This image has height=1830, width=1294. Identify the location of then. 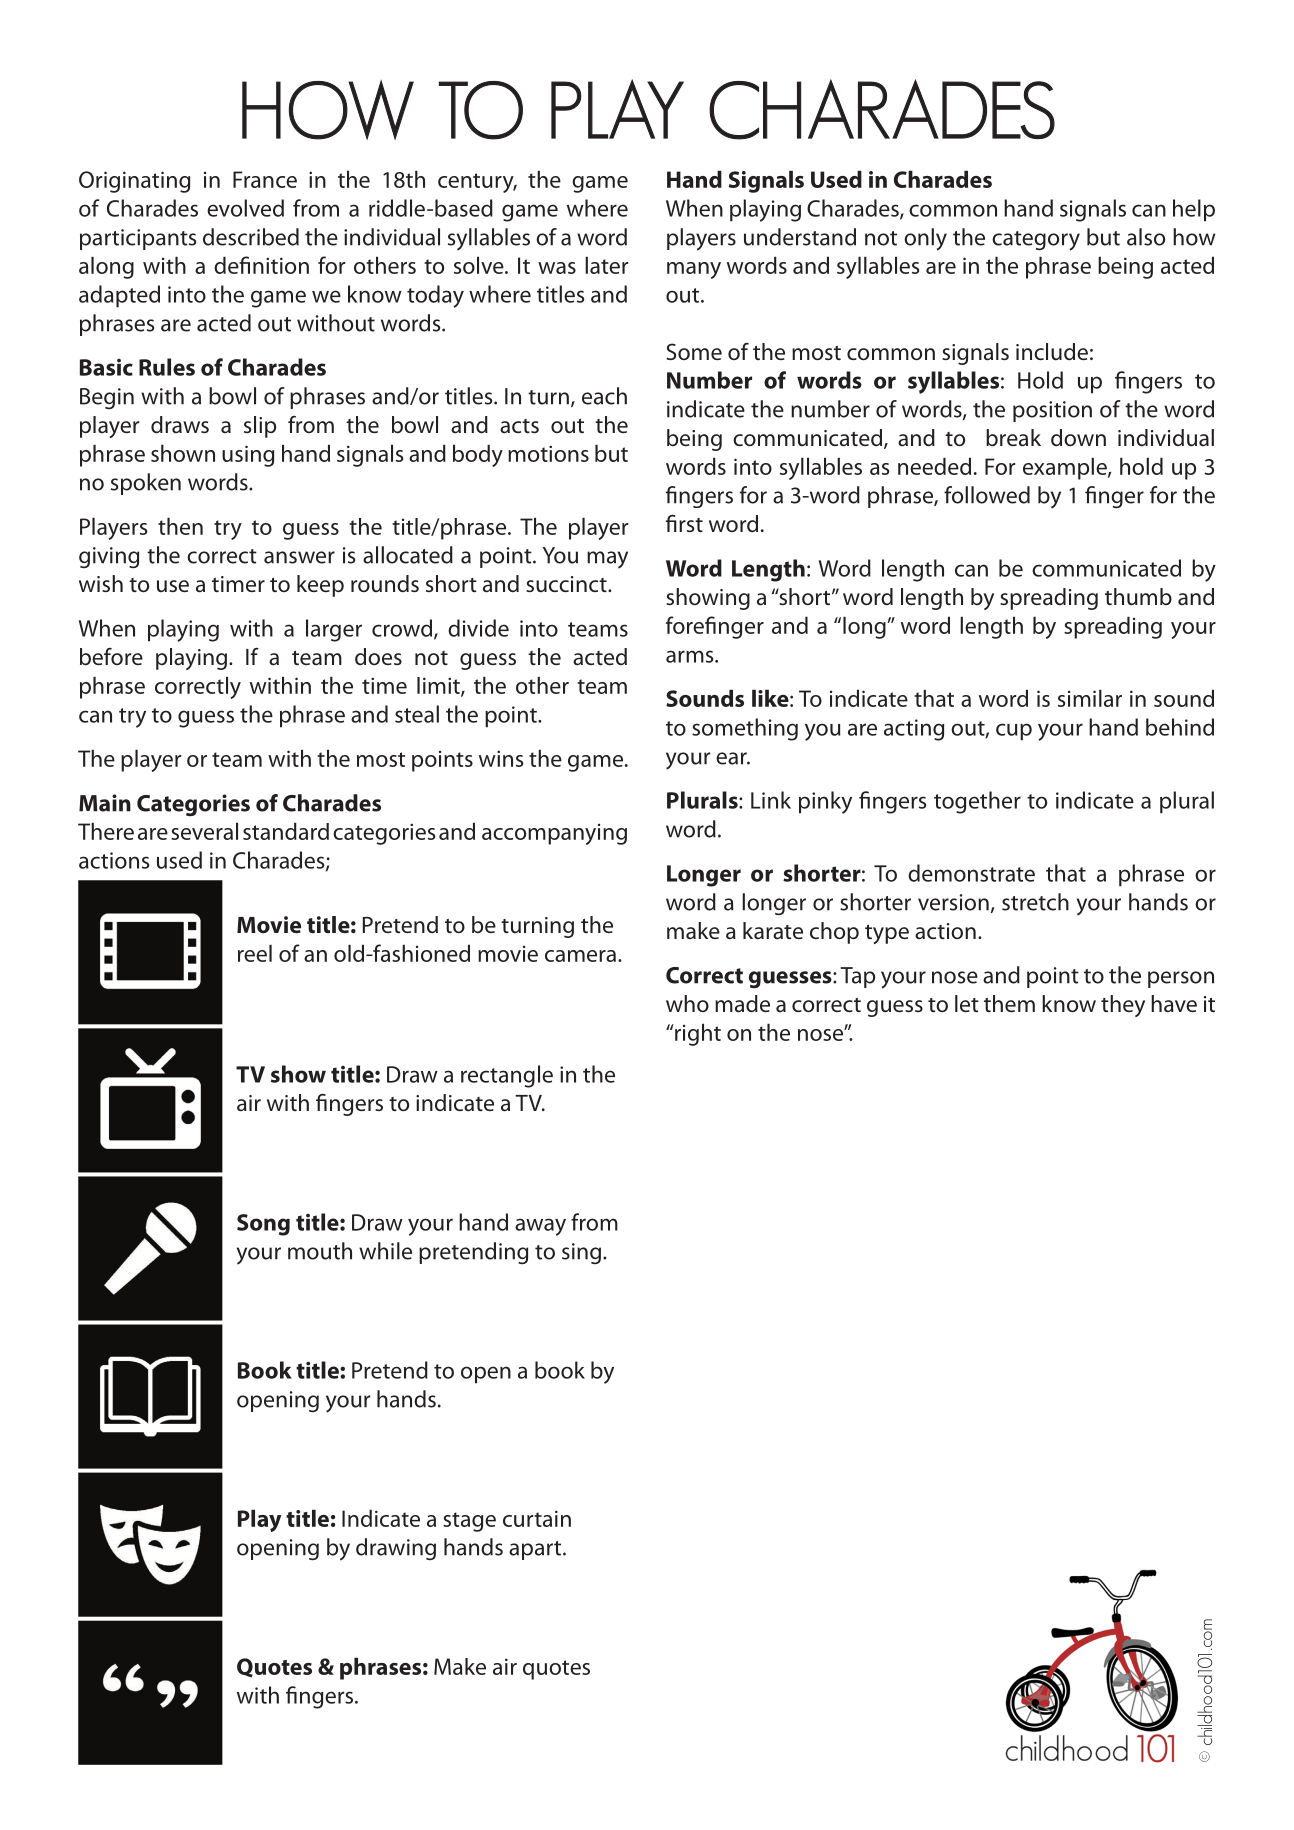
(180, 526).
